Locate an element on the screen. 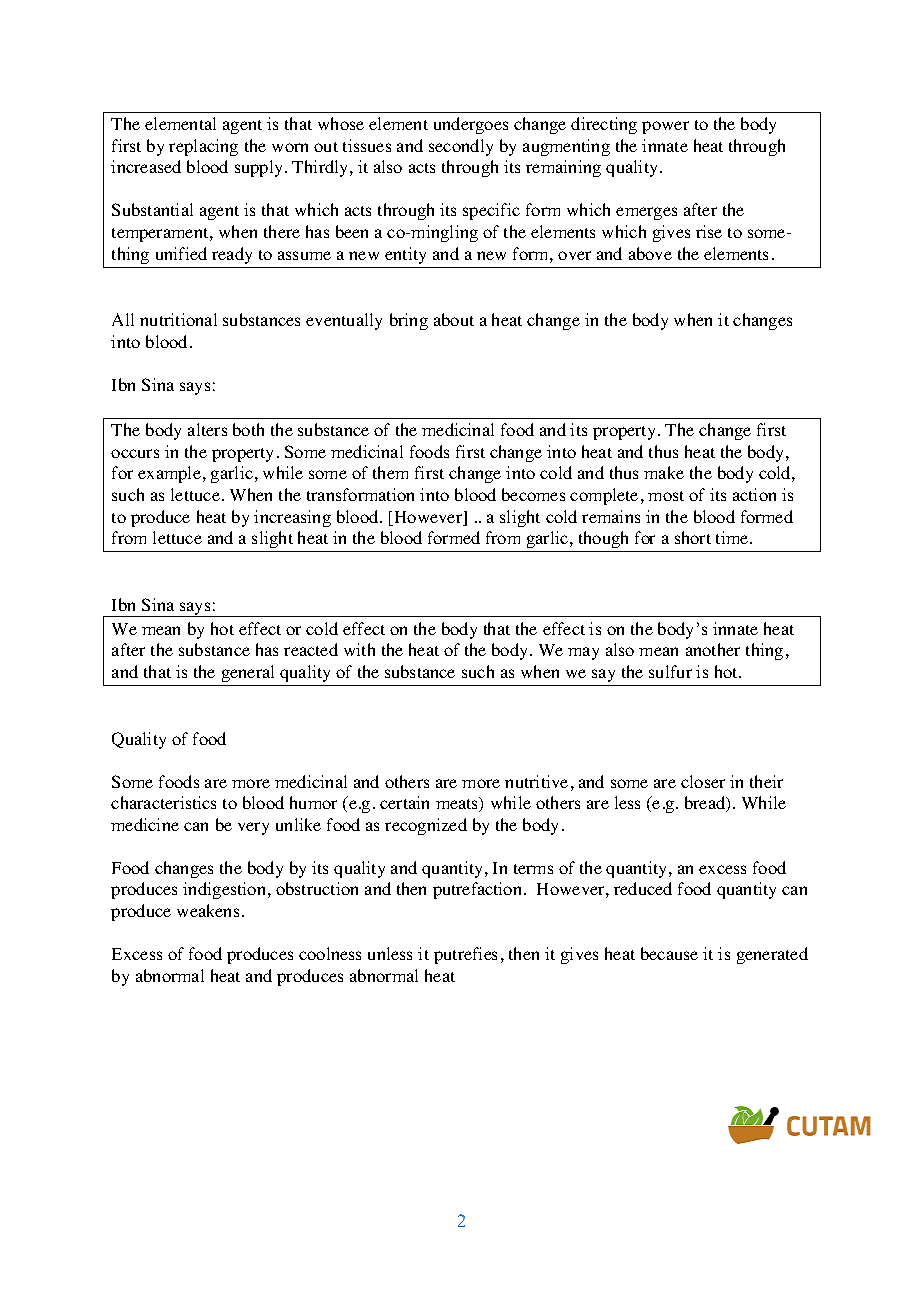 This screenshot has width=924, height=1308. weakens is located at coordinates (208, 910).
